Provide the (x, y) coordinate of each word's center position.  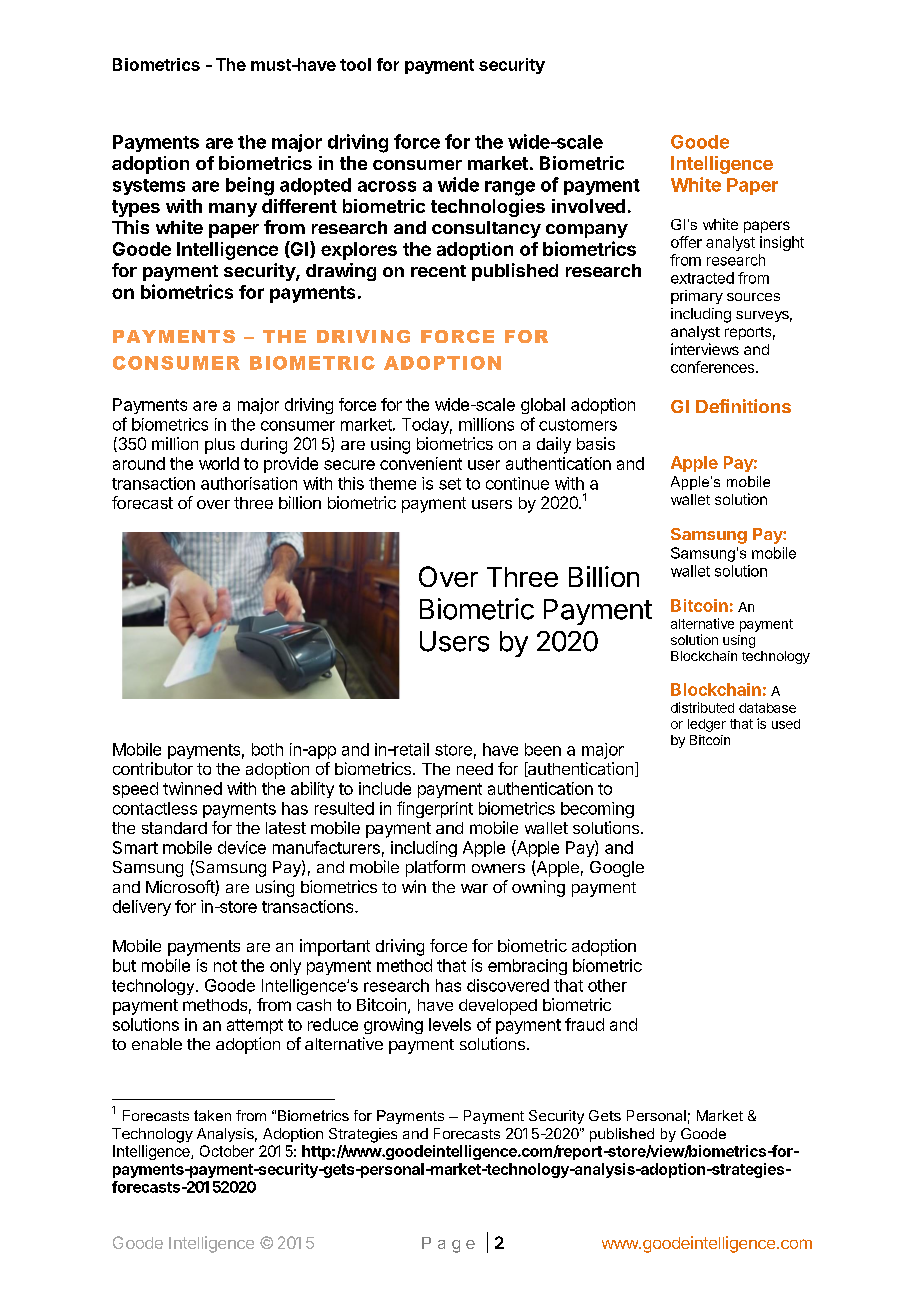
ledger (707, 725)
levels (450, 1024)
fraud (584, 1024)
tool (355, 64)
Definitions (743, 406)
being (250, 186)
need (475, 769)
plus (220, 446)
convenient (421, 463)
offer (686, 242)
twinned (192, 788)
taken (212, 1115)
